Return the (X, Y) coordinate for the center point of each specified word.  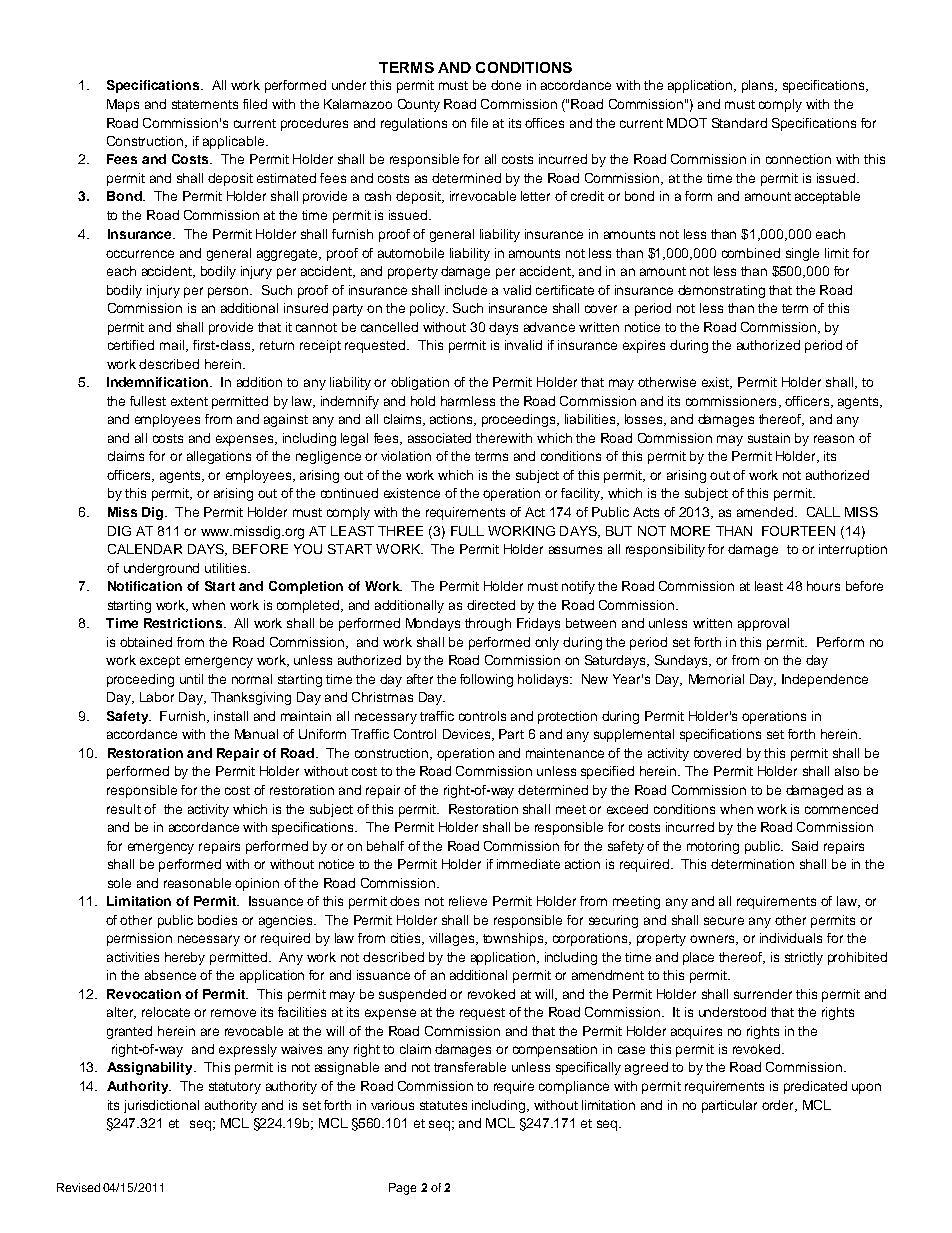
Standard (739, 123)
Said (805, 846)
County (419, 105)
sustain (769, 438)
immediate (528, 864)
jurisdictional (161, 1106)
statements (205, 104)
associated (439, 438)
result (124, 809)
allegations (219, 457)
